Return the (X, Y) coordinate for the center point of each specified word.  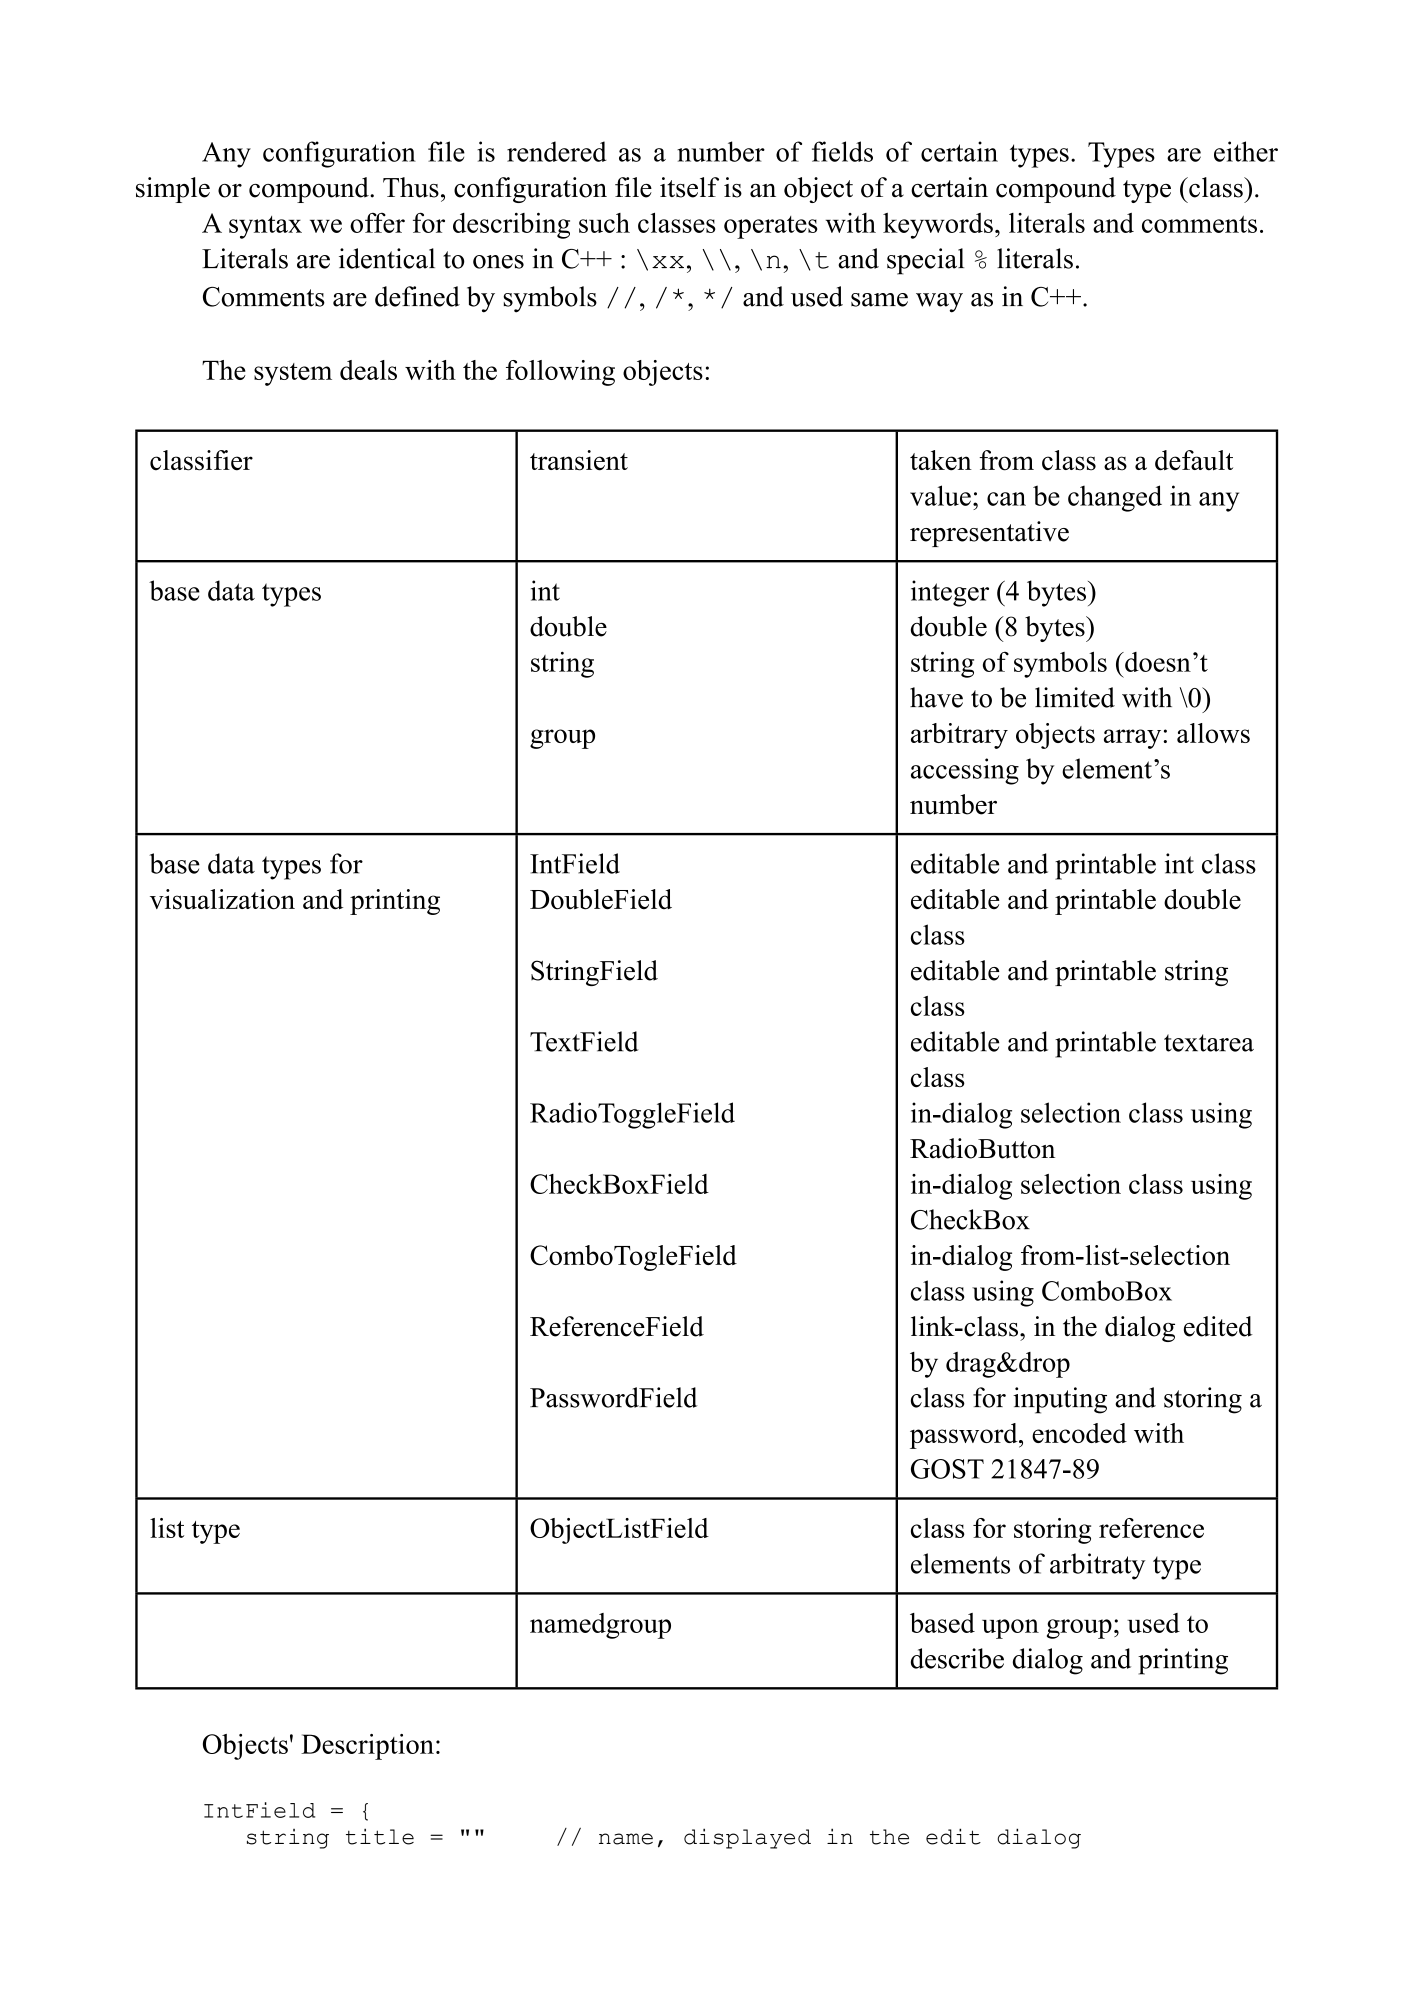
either (1246, 151)
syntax (265, 227)
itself (689, 187)
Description (367, 1747)
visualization (222, 899)
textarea (1209, 1043)
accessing (965, 771)
